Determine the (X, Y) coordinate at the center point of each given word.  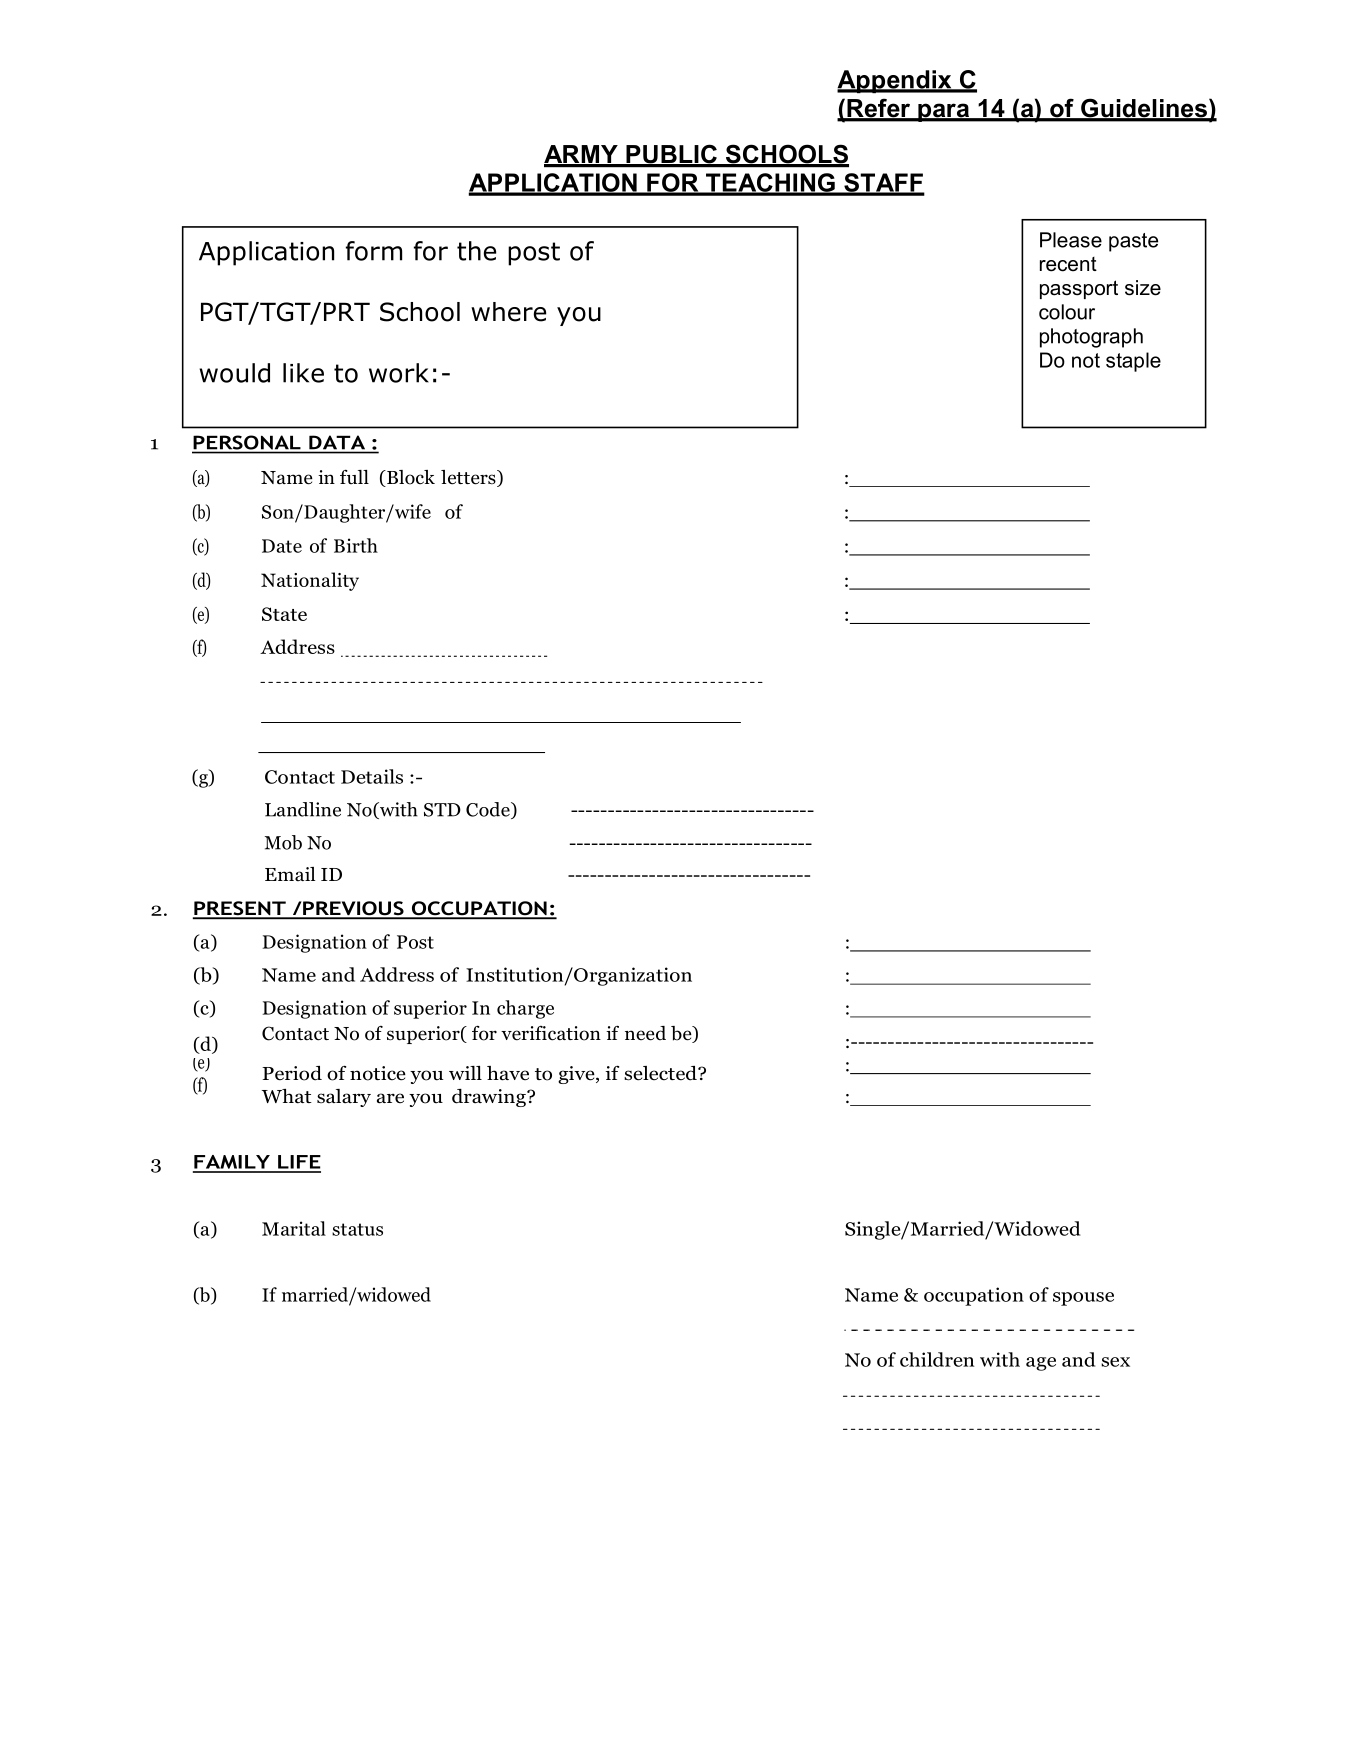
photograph (1091, 338)
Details (372, 776)
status (357, 1229)
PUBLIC (671, 155)
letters (469, 478)
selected (661, 1073)
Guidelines (1144, 109)
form (374, 251)
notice (378, 1073)
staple (1133, 362)
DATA (337, 442)
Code (489, 810)
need (645, 1033)
